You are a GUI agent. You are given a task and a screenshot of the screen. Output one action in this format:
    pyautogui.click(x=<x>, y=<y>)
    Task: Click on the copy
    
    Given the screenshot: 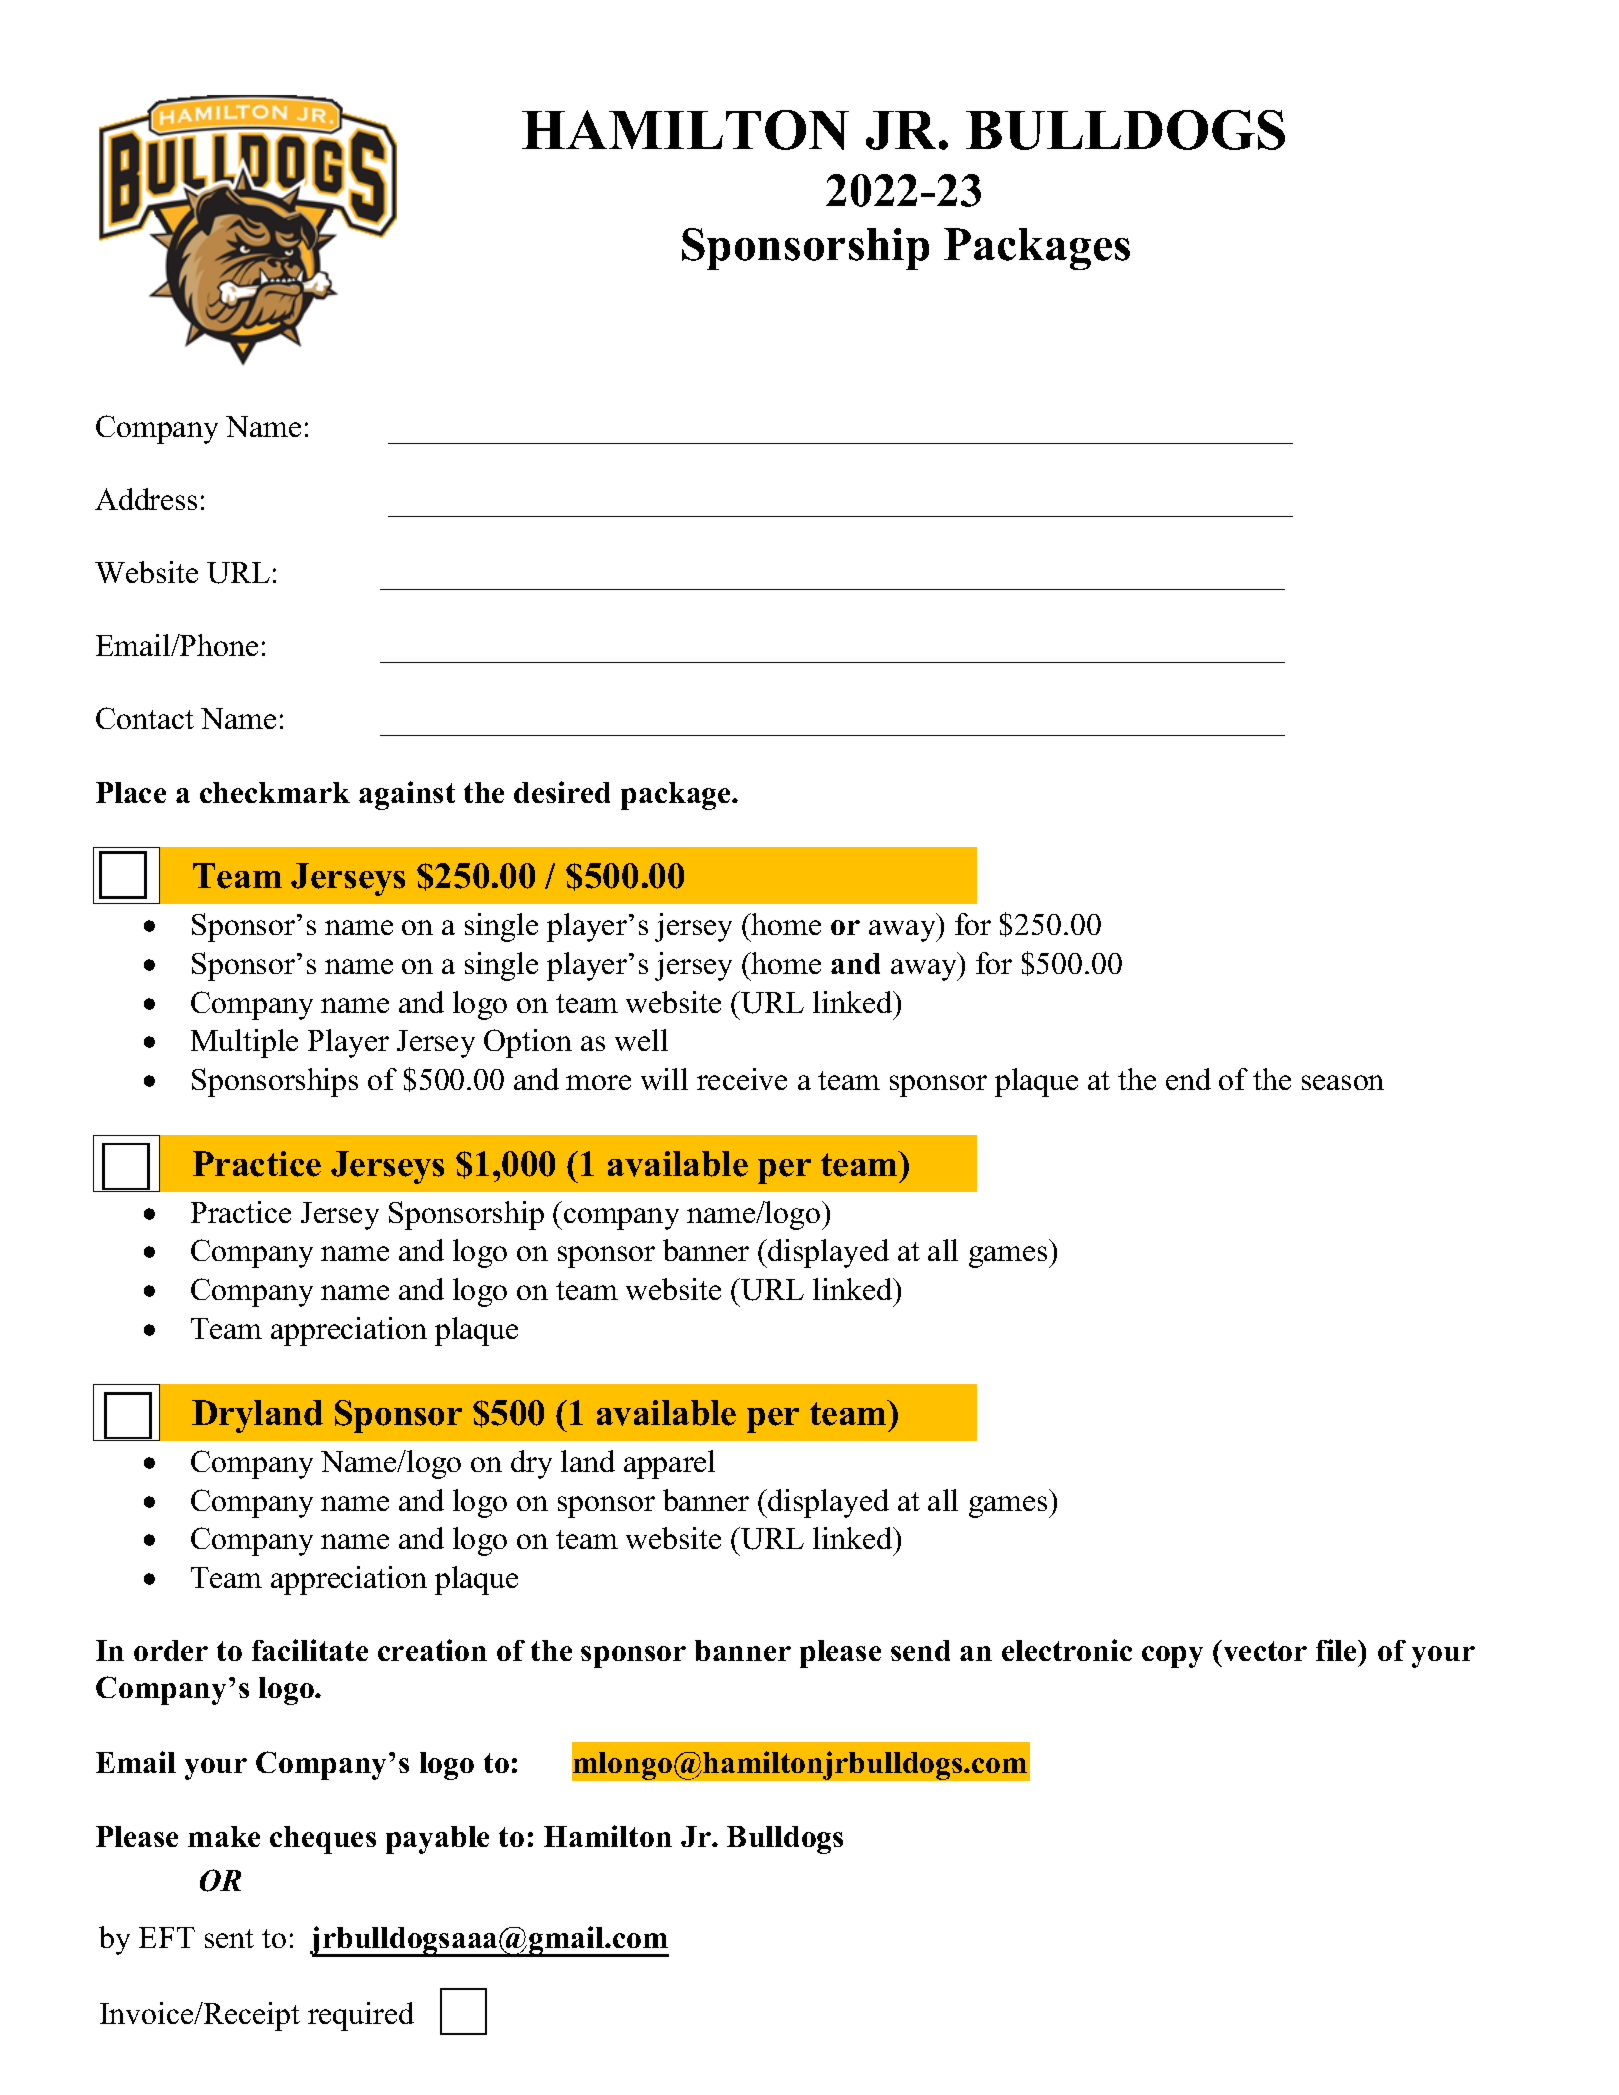 What is the action you would take?
    pyautogui.click(x=1172, y=1657)
